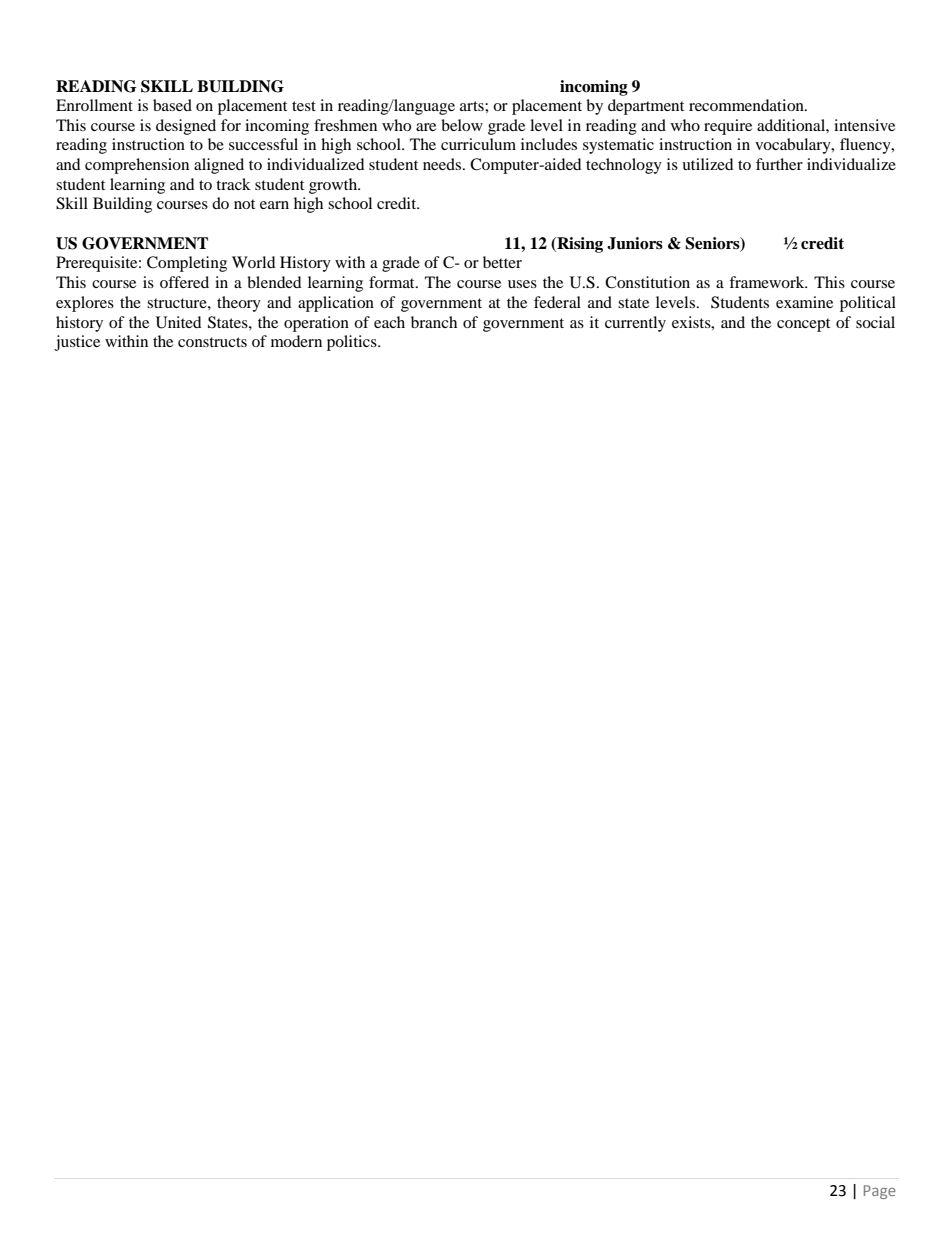 The image size is (952, 1233). Describe the element at coordinates (875, 322) in the screenshot. I see `social` at that location.
